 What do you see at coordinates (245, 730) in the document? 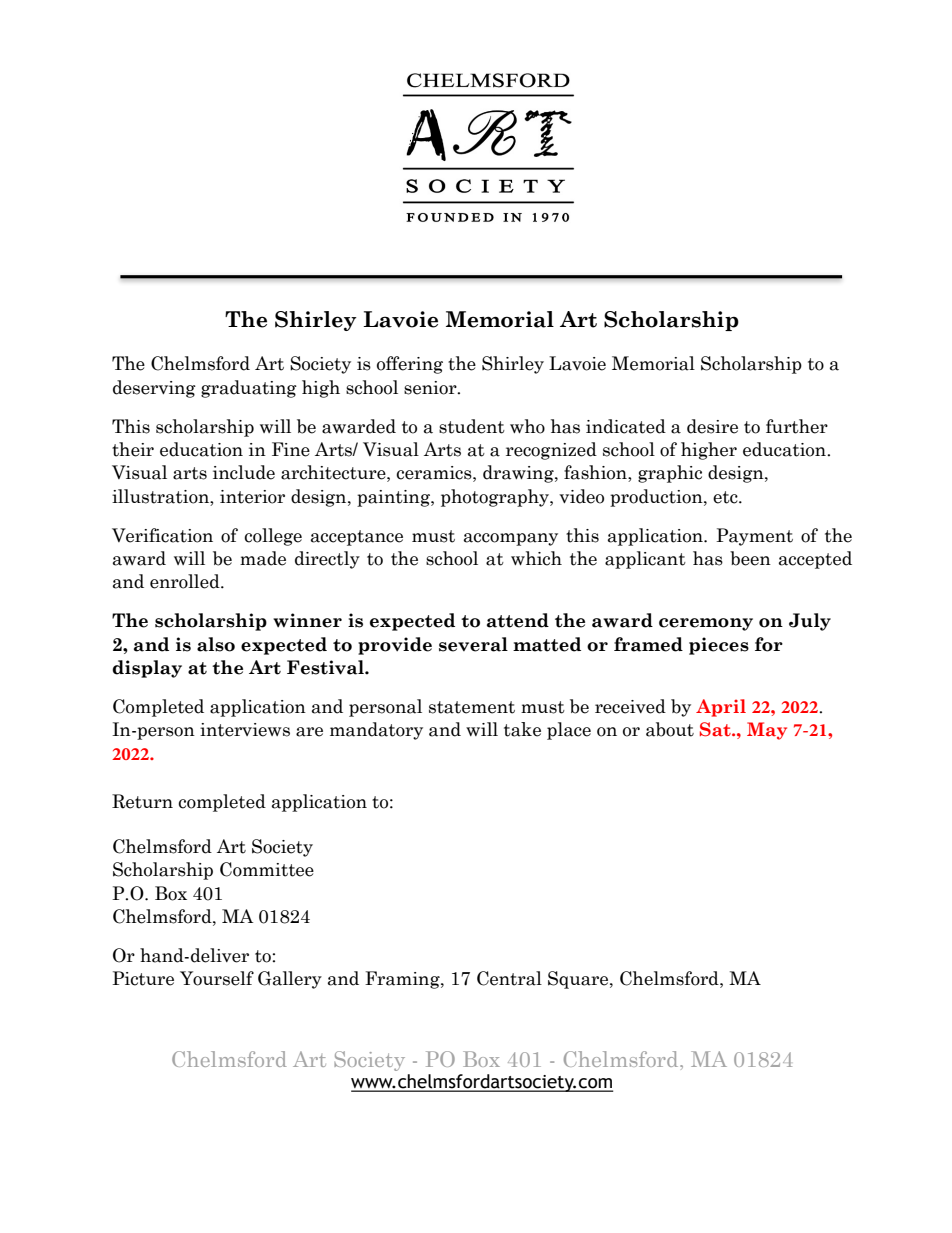
I see `interviews` at bounding box center [245, 730].
